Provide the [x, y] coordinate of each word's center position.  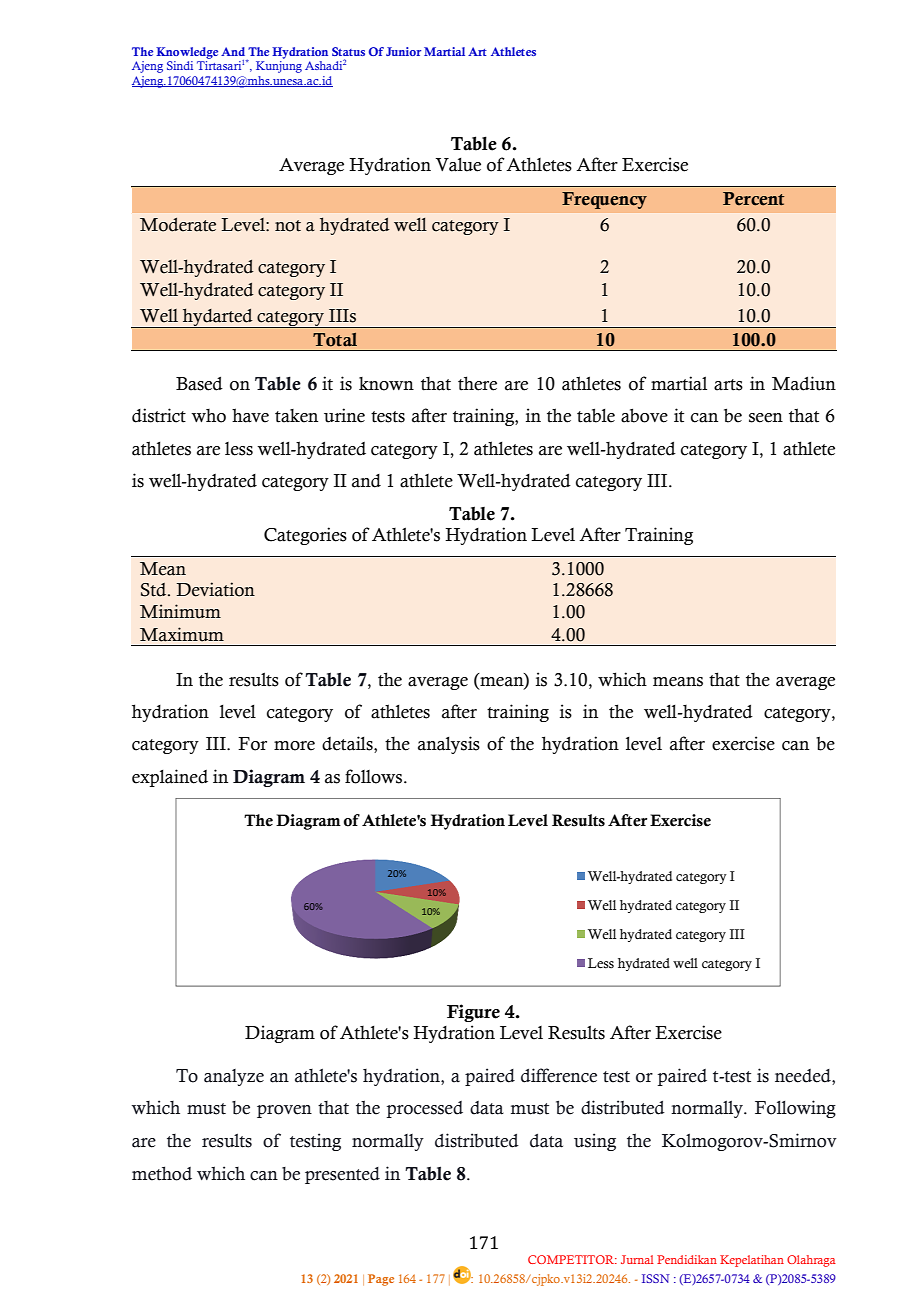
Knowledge [187, 53]
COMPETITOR [572, 1259]
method [162, 1173]
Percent [753, 199]
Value [458, 165]
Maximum [182, 634]
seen [766, 418]
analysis [449, 745]
